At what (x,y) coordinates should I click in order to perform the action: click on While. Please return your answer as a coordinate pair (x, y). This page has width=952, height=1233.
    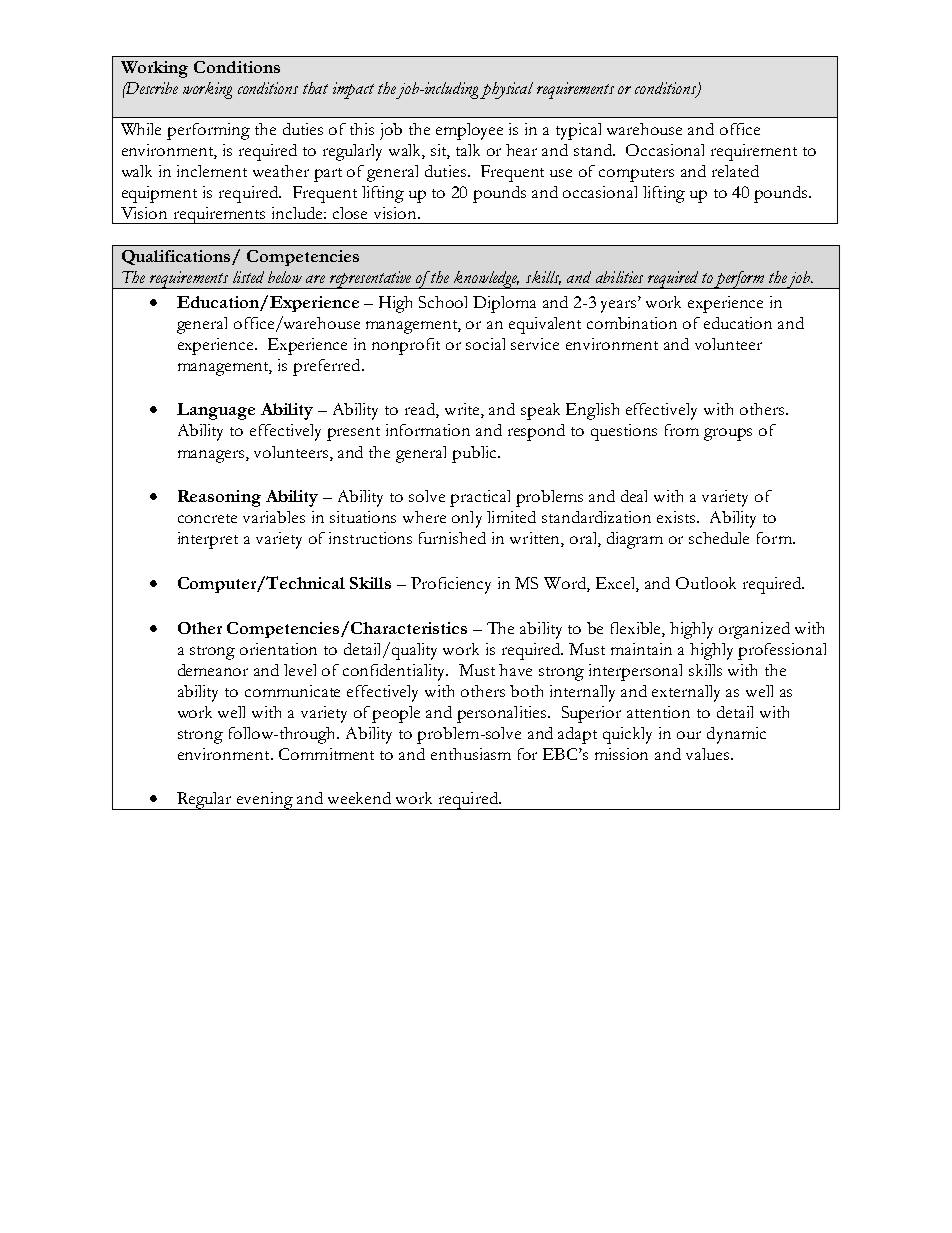
    Looking at the image, I should click on (141, 129).
